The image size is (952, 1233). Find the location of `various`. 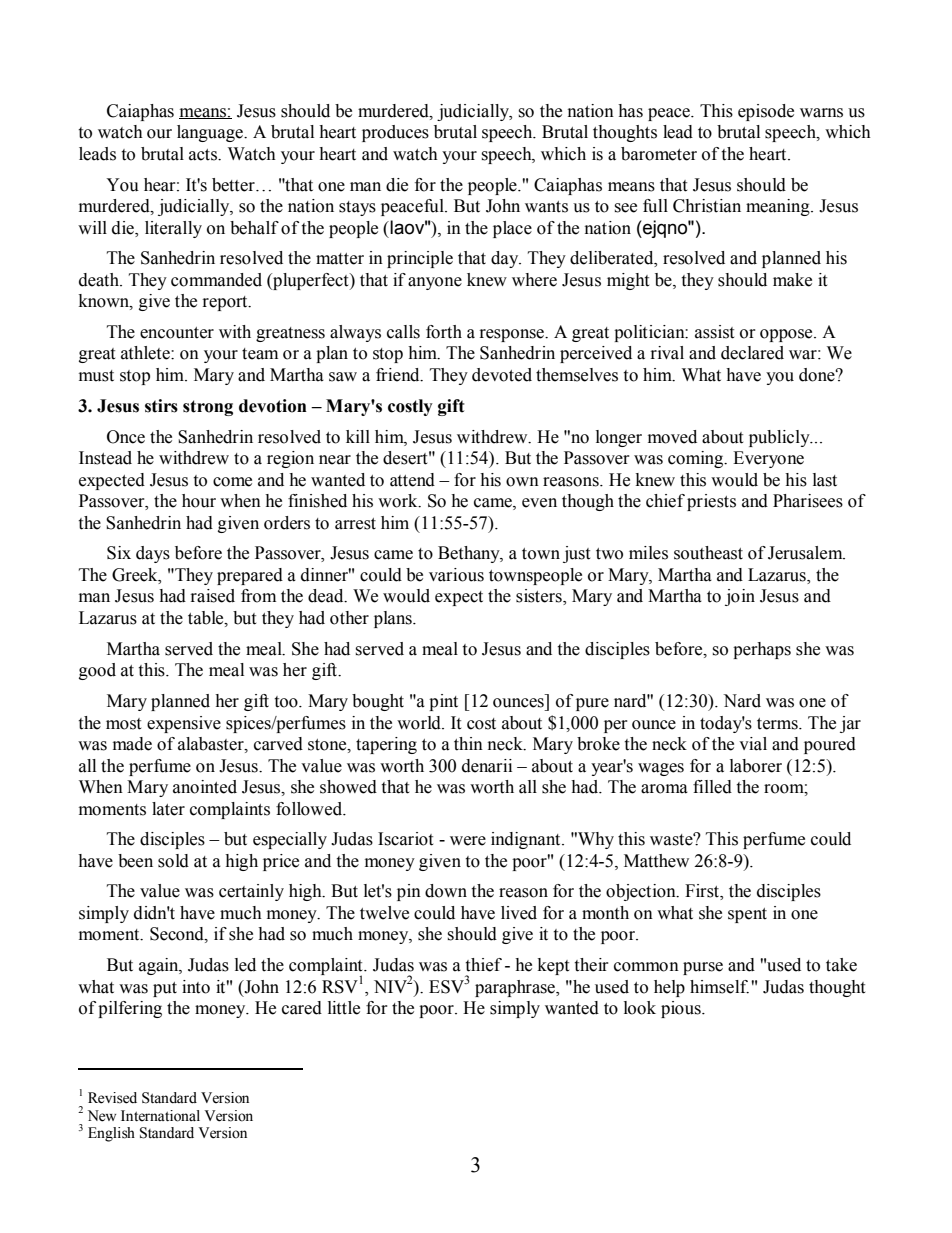

various is located at coordinates (456, 575).
